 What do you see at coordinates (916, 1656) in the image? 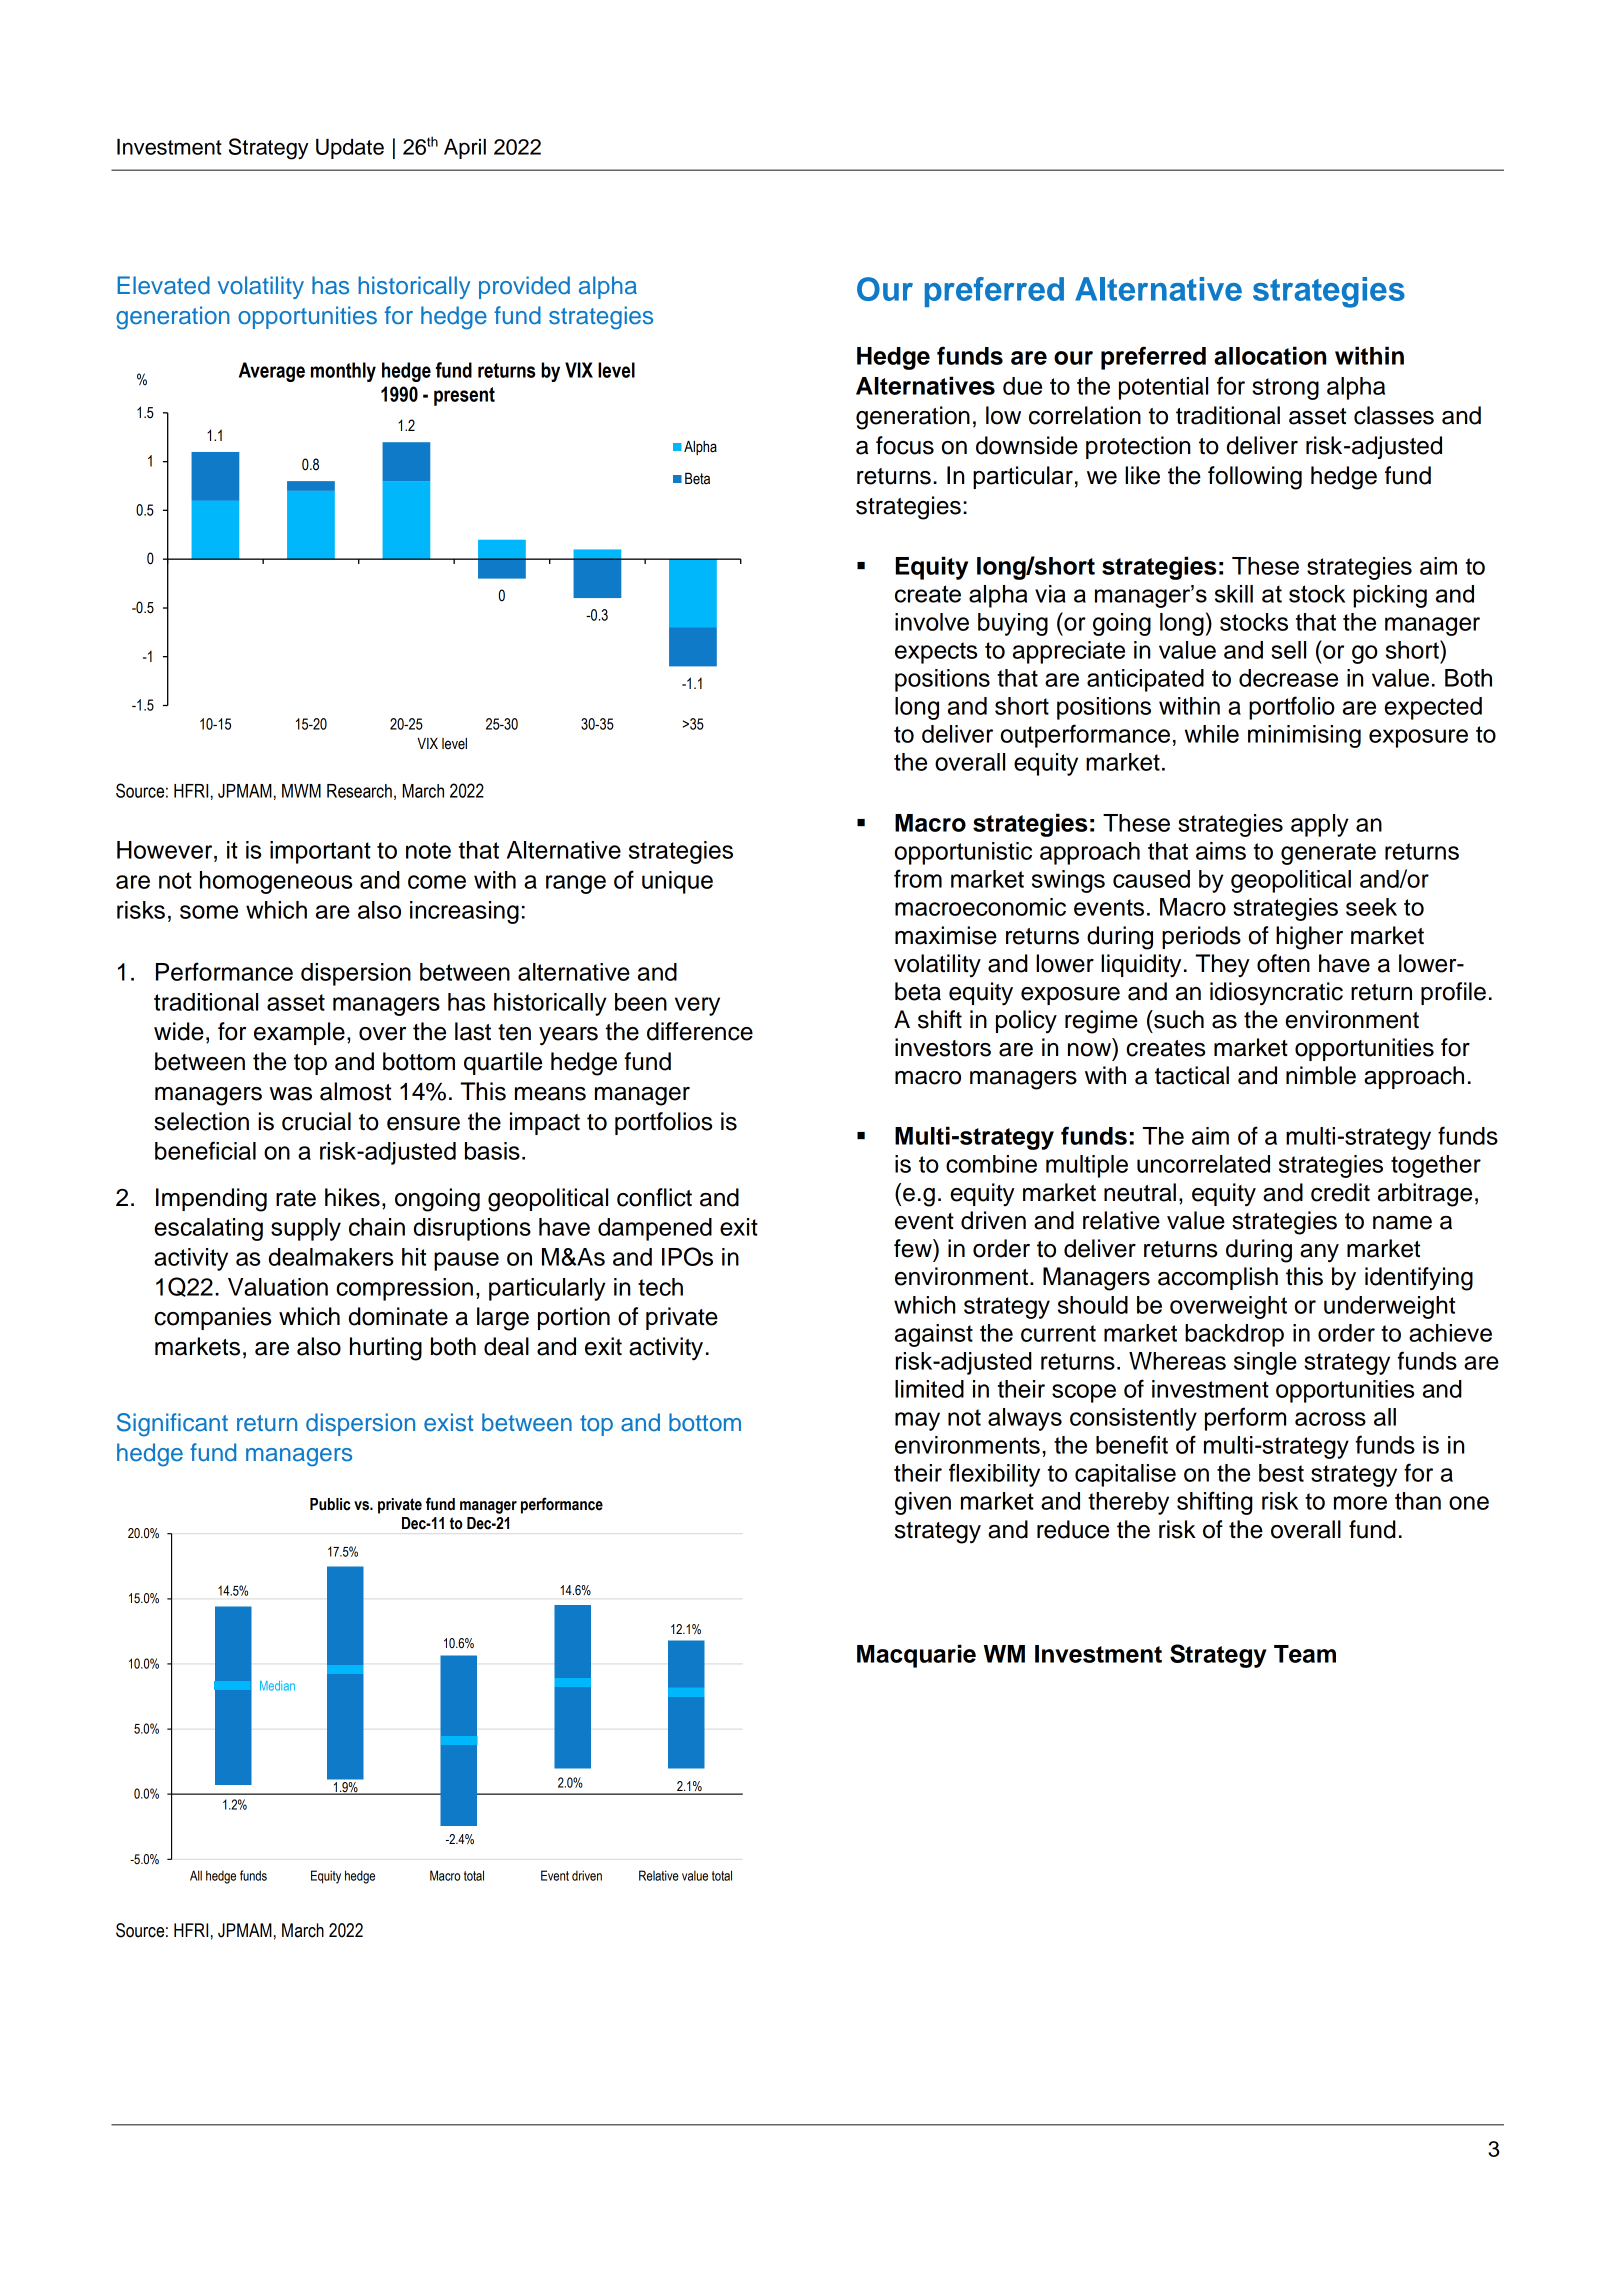
I see `Macquarie` at bounding box center [916, 1656].
